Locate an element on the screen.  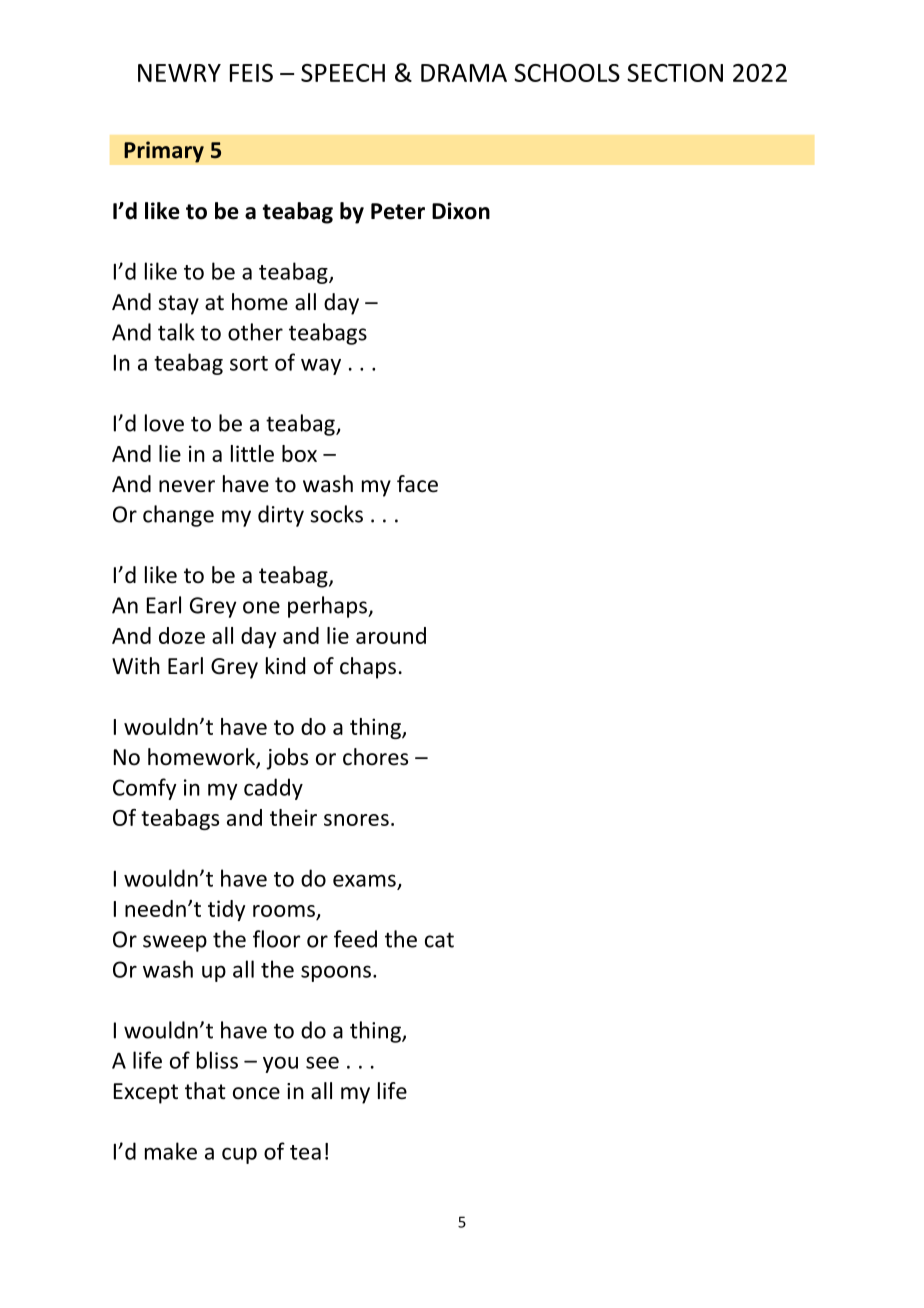
that is located at coordinates (205, 1091).
